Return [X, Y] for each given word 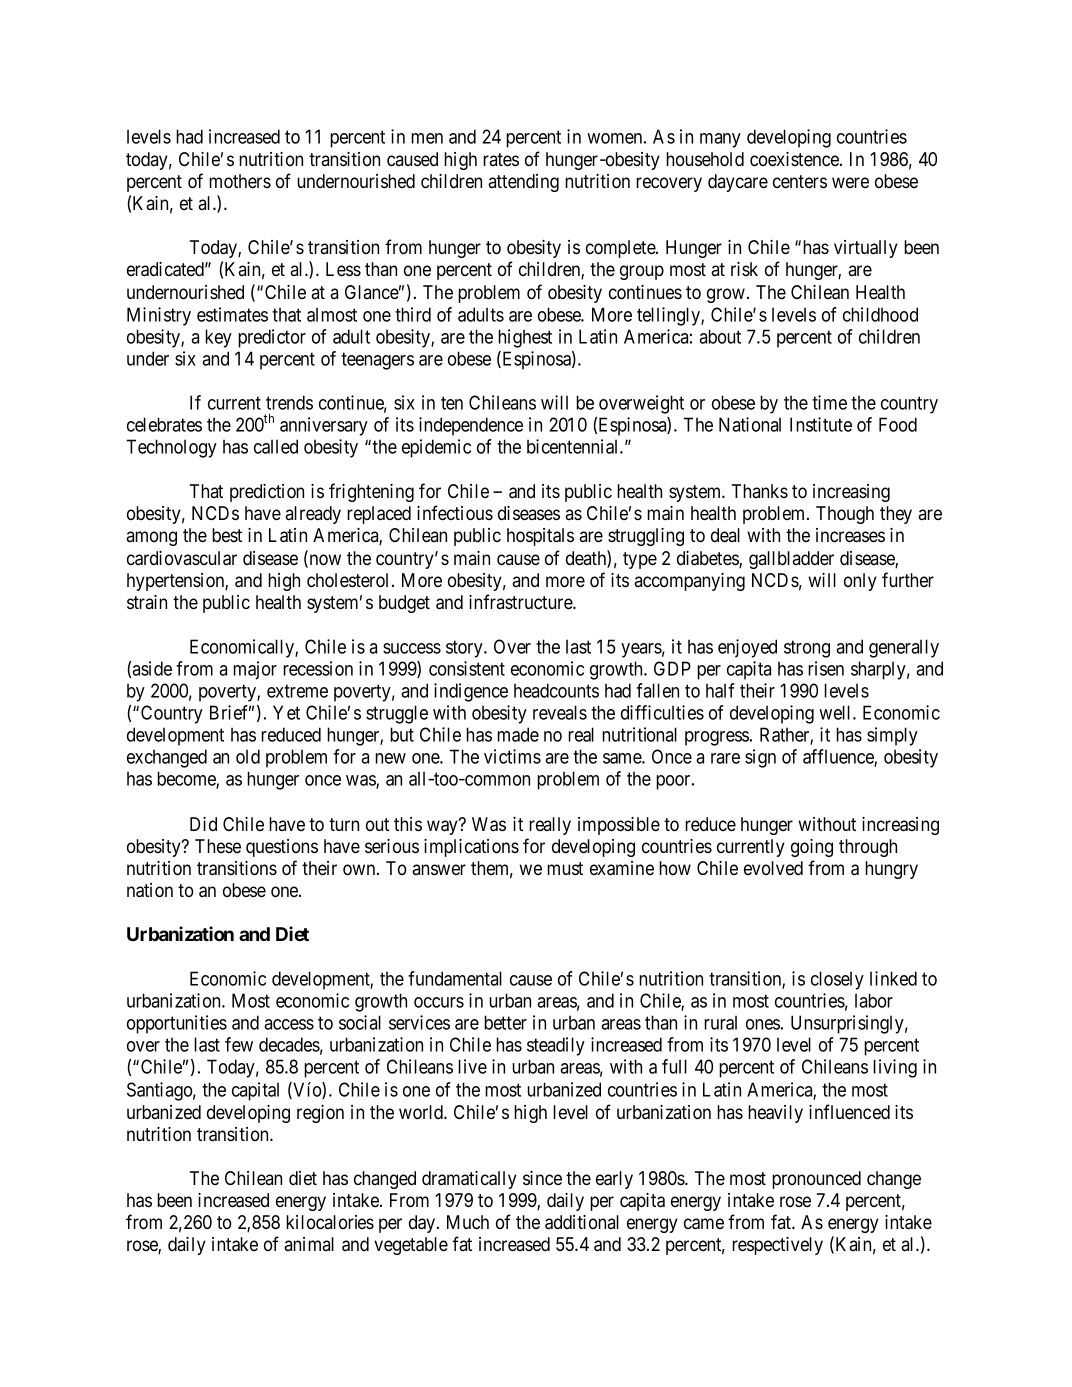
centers [800, 182]
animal [309, 1244]
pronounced [816, 1180]
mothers [240, 181]
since [542, 1178]
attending [523, 183]
